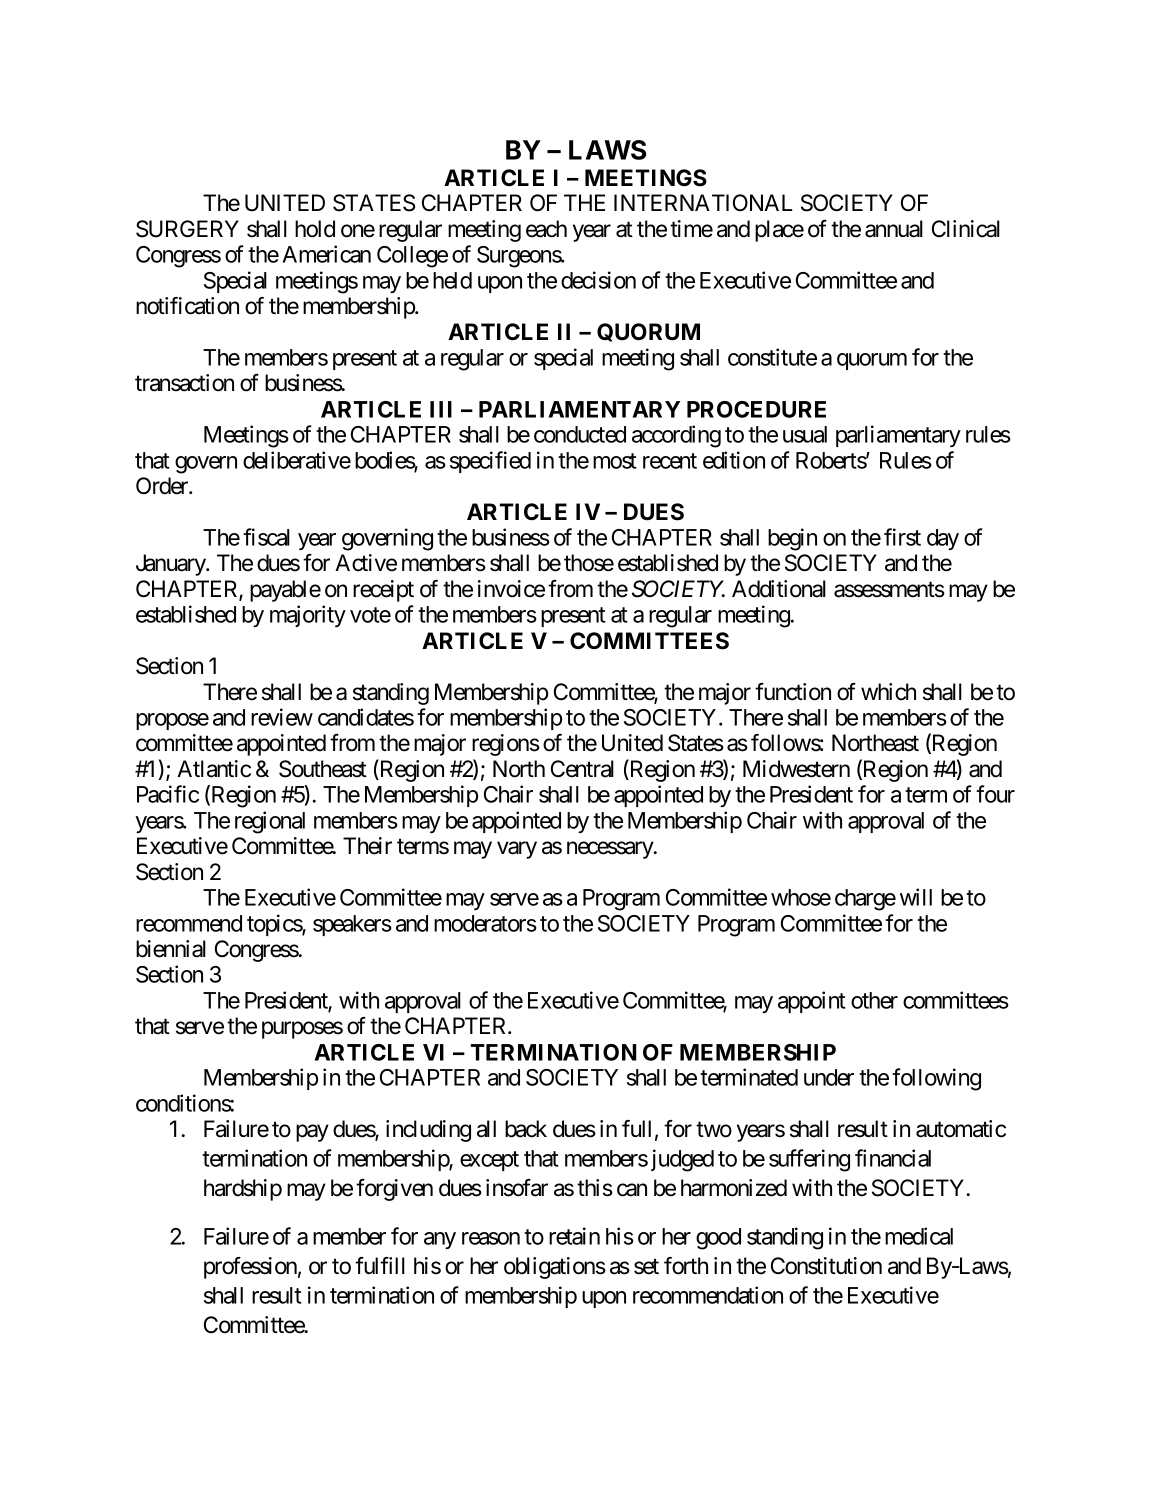 The height and width of the image is (1489, 1150). What do you see at coordinates (874, 1000) in the image?
I see `other` at bounding box center [874, 1000].
